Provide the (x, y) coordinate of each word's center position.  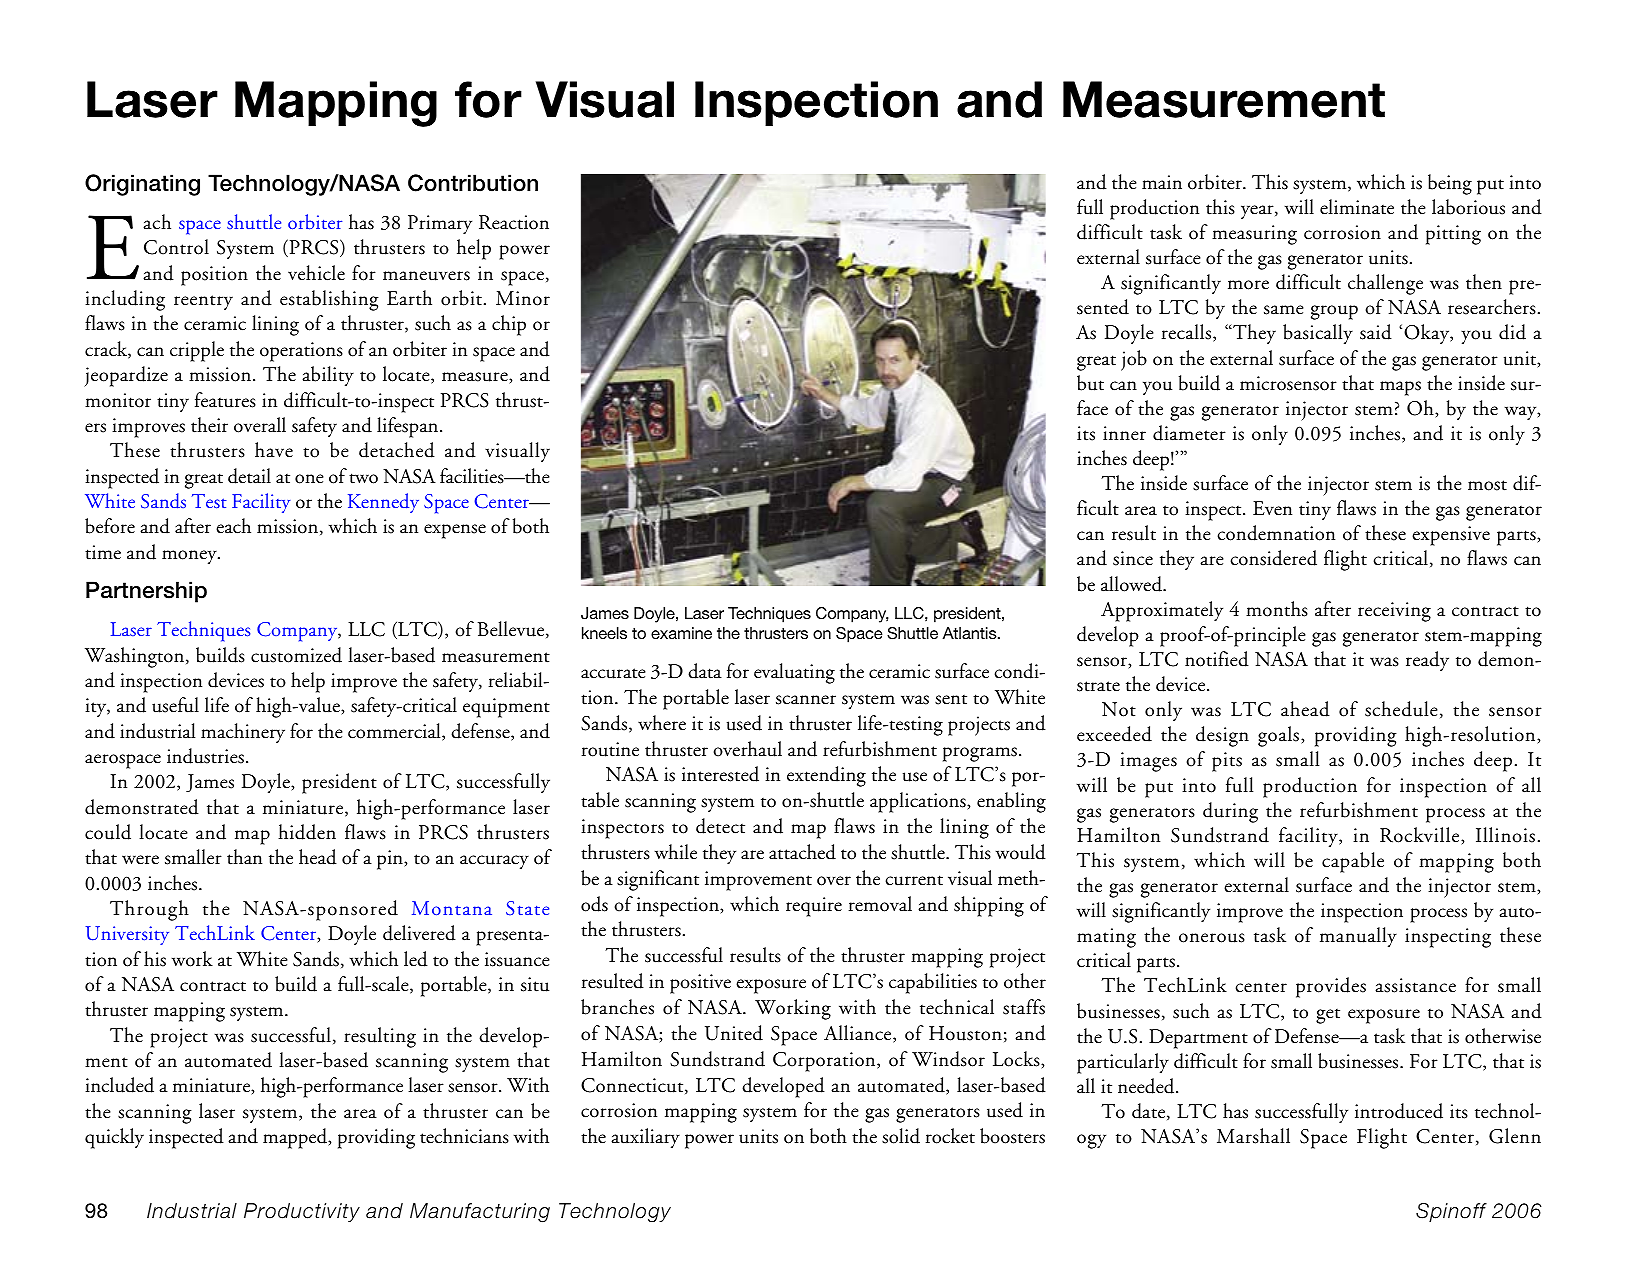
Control (176, 247)
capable (1353, 862)
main (1162, 182)
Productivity (302, 1212)
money (190, 557)
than (244, 857)
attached (802, 852)
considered (1273, 558)
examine (681, 633)
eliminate (1357, 207)
